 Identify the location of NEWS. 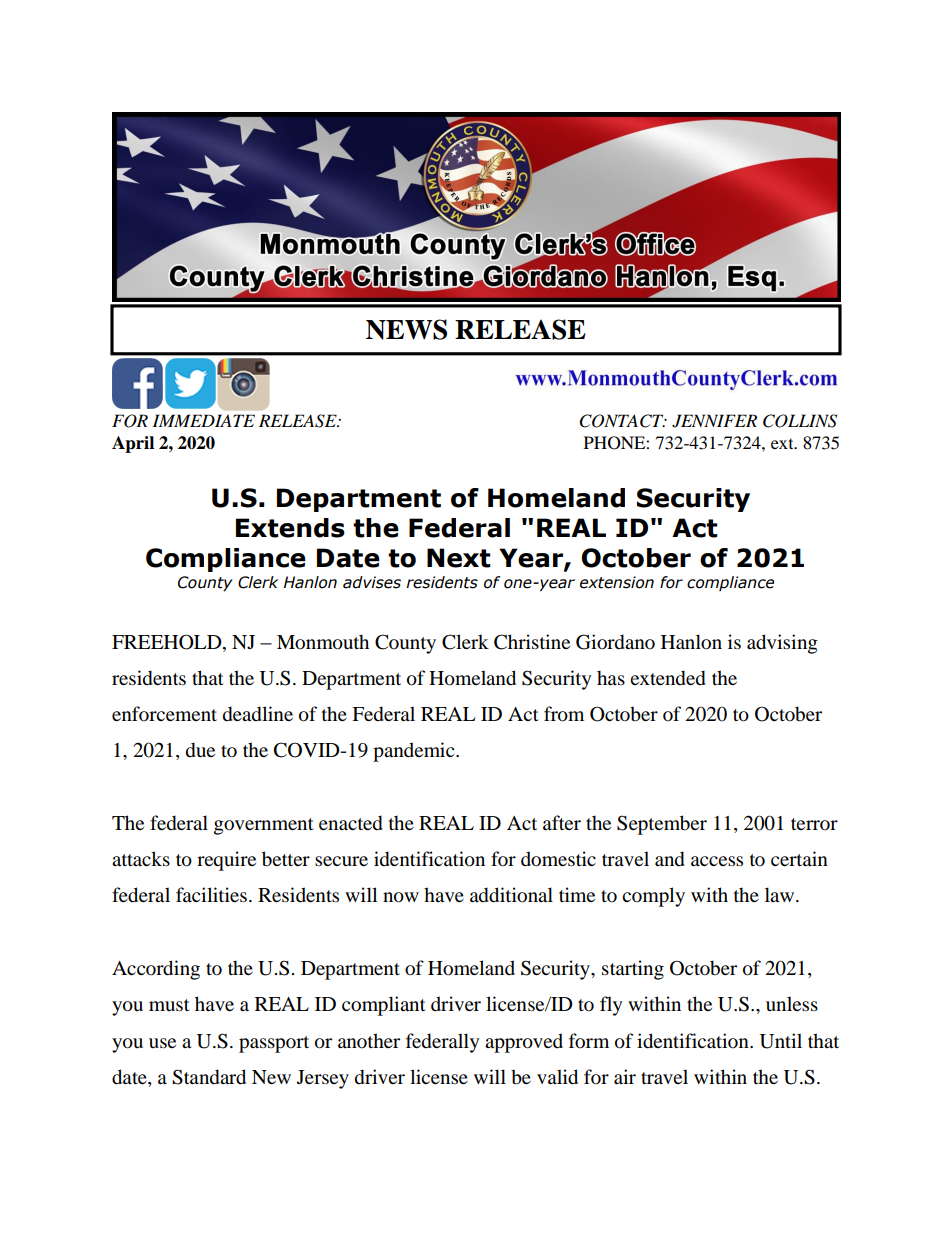
(406, 329).
